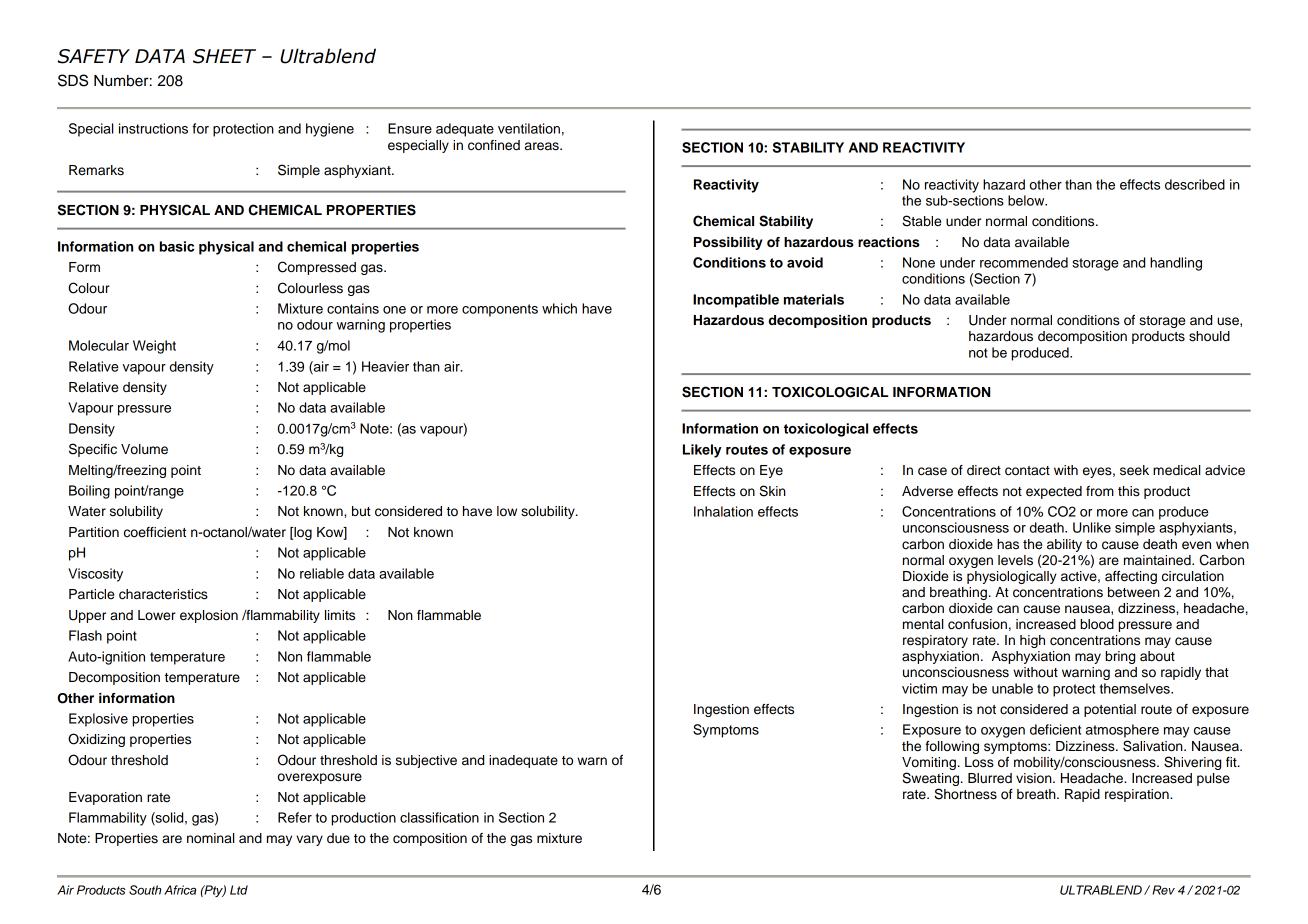  Describe the element at coordinates (1110, 710) in the page. I see `potential` at that location.
